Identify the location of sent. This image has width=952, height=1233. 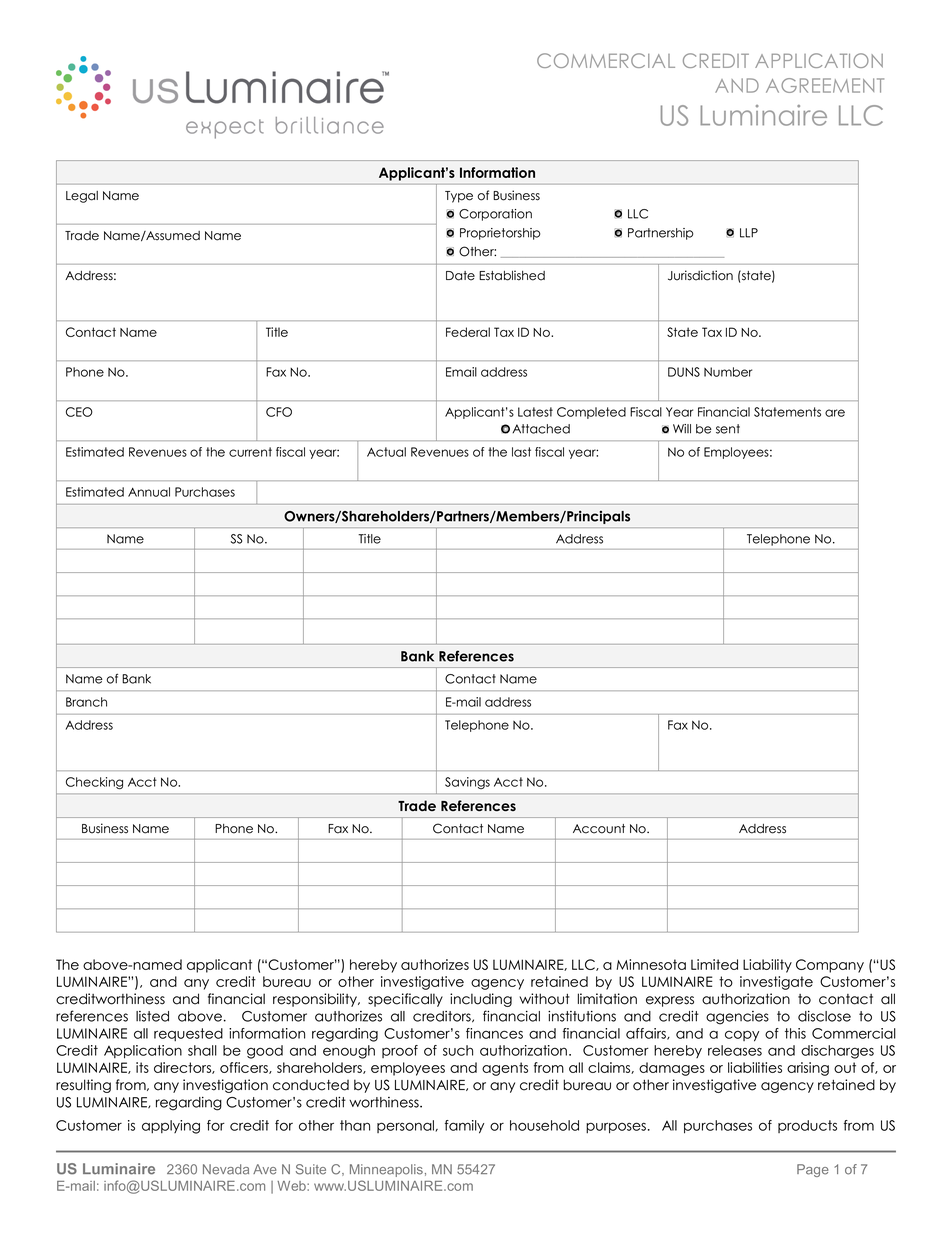
(728, 429).
